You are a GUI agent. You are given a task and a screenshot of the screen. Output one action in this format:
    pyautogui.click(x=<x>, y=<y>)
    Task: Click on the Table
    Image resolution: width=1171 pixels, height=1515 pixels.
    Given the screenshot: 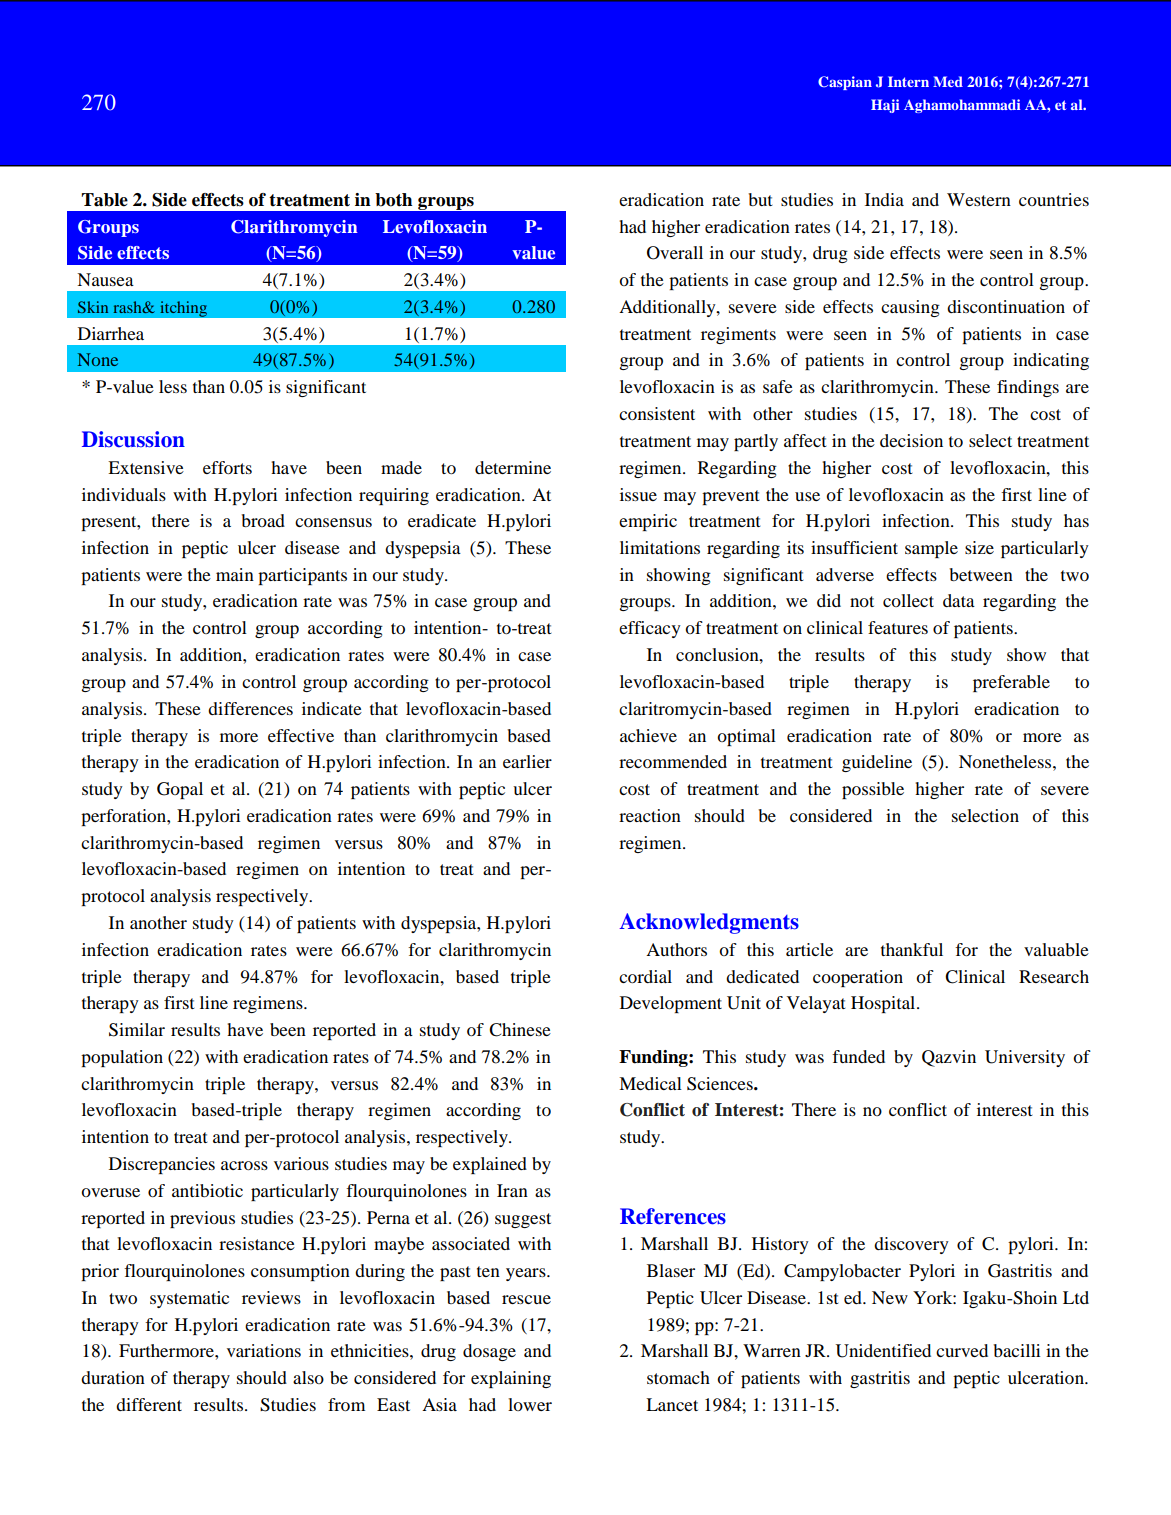 What is the action you would take?
    pyautogui.click(x=105, y=200)
